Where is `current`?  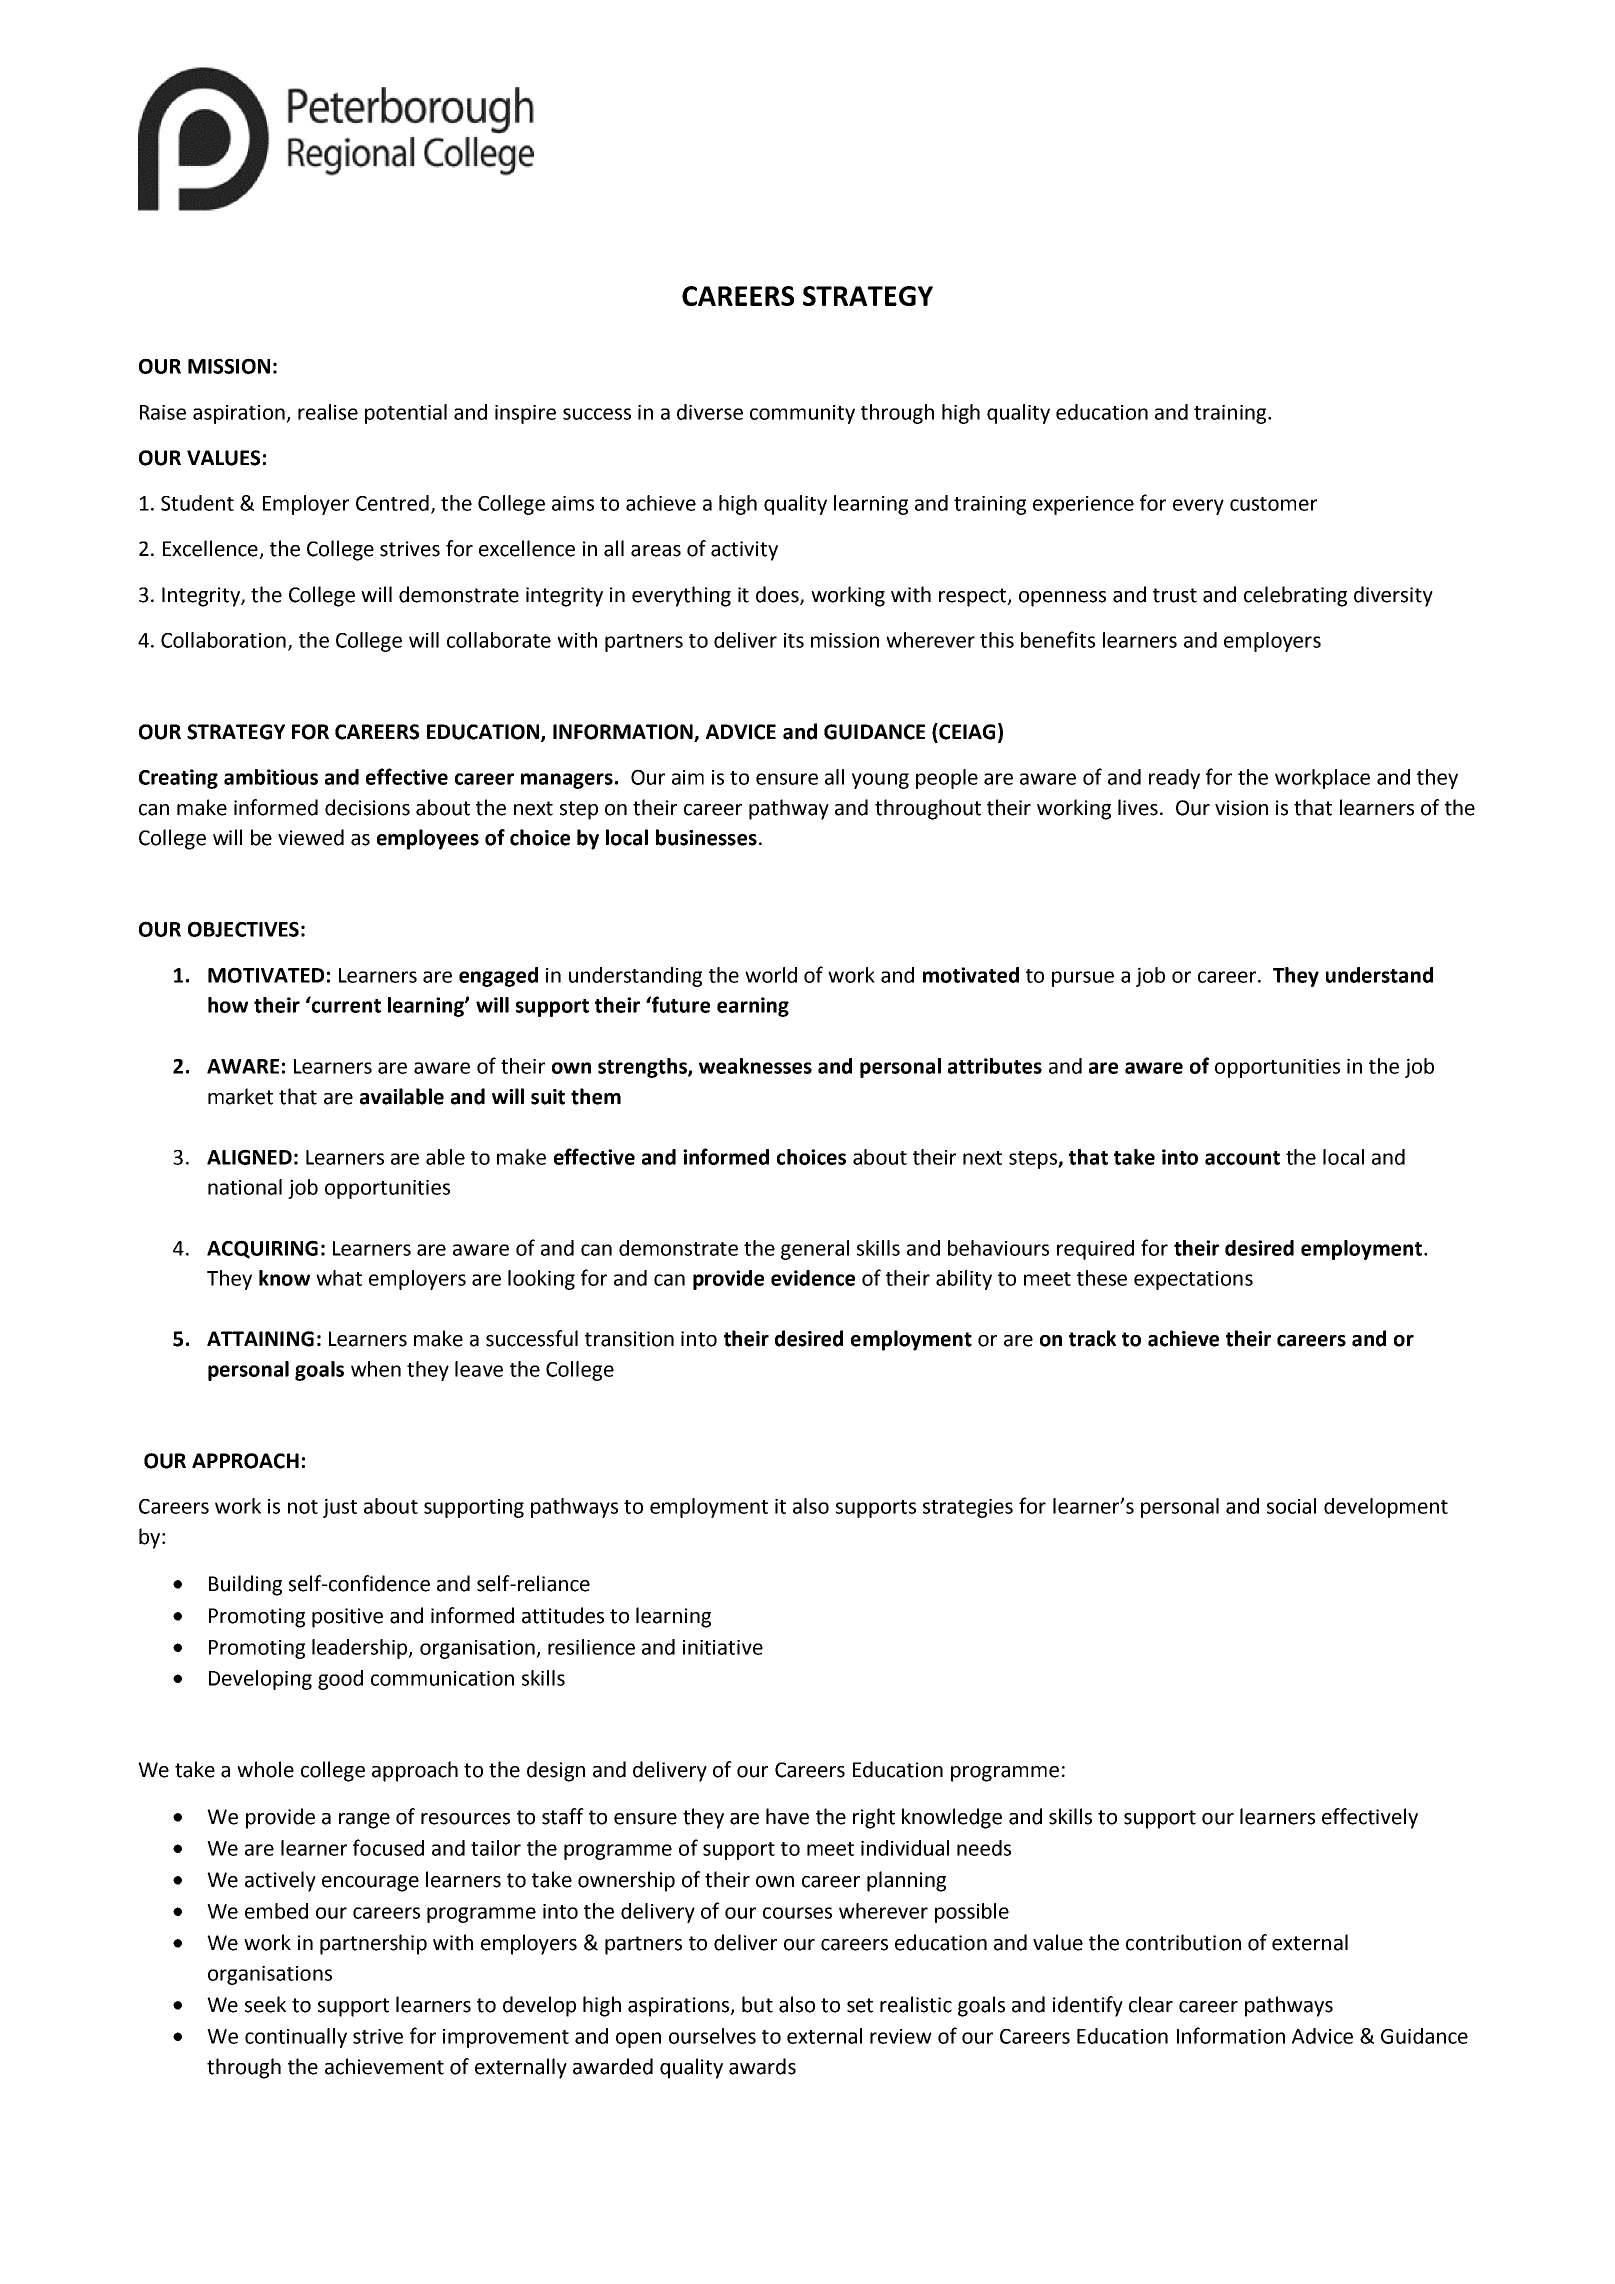
current is located at coordinates (345, 1004).
